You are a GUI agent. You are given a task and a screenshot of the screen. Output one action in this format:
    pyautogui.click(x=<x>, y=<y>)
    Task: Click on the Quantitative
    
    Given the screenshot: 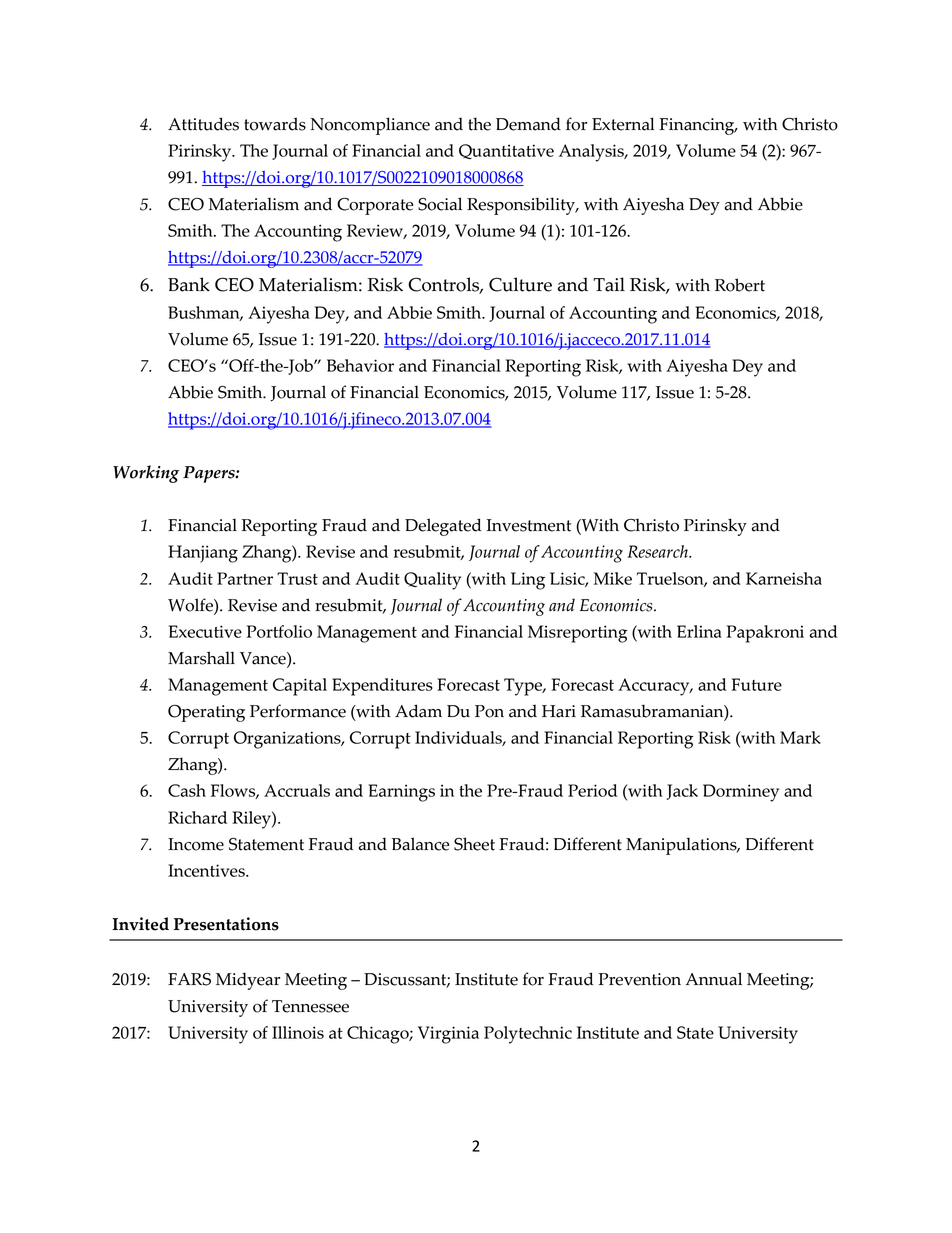 What is the action you would take?
    pyautogui.click(x=506, y=151)
